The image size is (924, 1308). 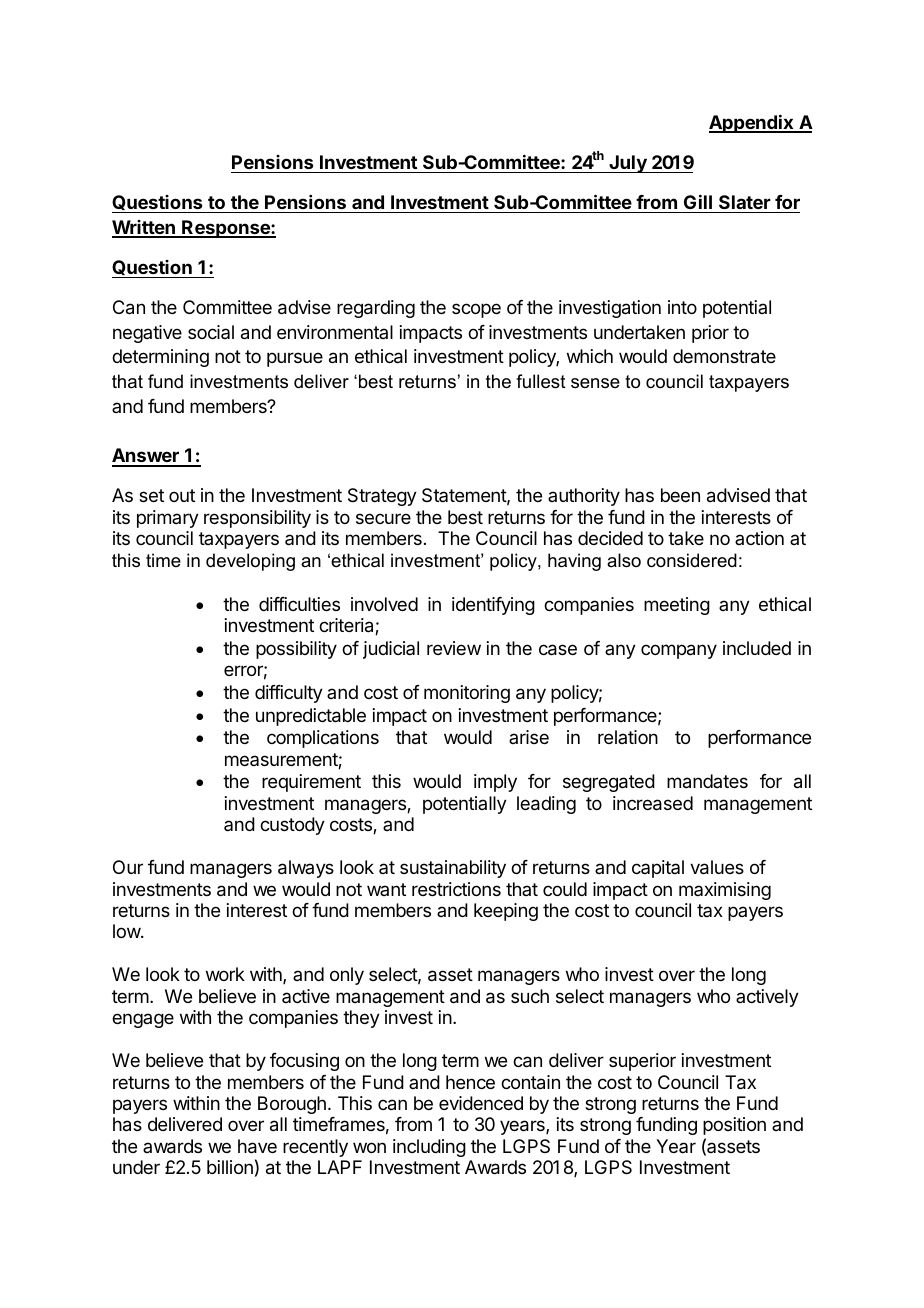 I want to click on review, so click(x=454, y=648).
